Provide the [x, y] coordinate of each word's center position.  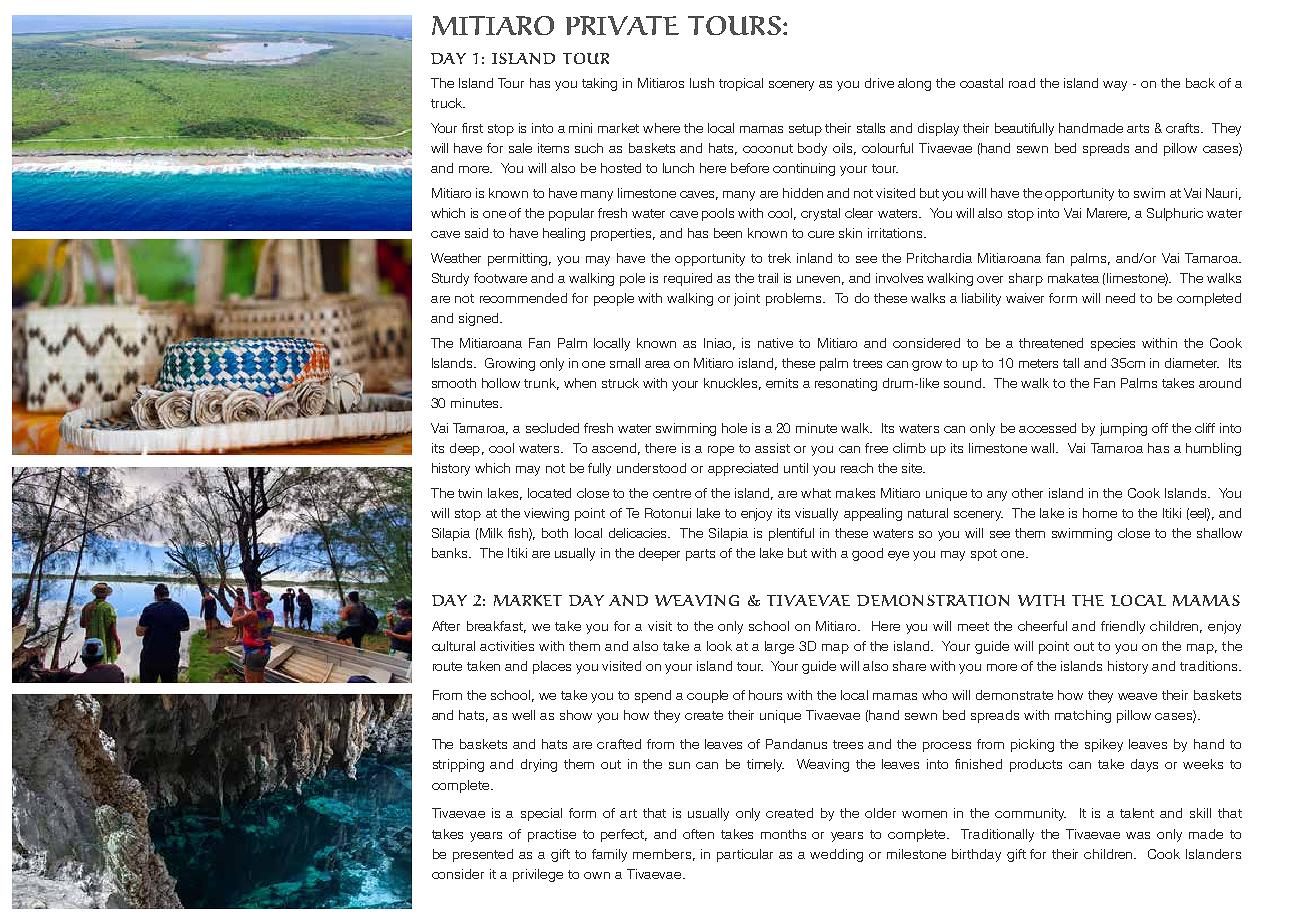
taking [599, 84]
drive [879, 83]
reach [857, 468]
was [1138, 835]
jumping [1123, 429]
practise [552, 835]
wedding [836, 855]
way [1115, 86]
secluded [552, 428]
